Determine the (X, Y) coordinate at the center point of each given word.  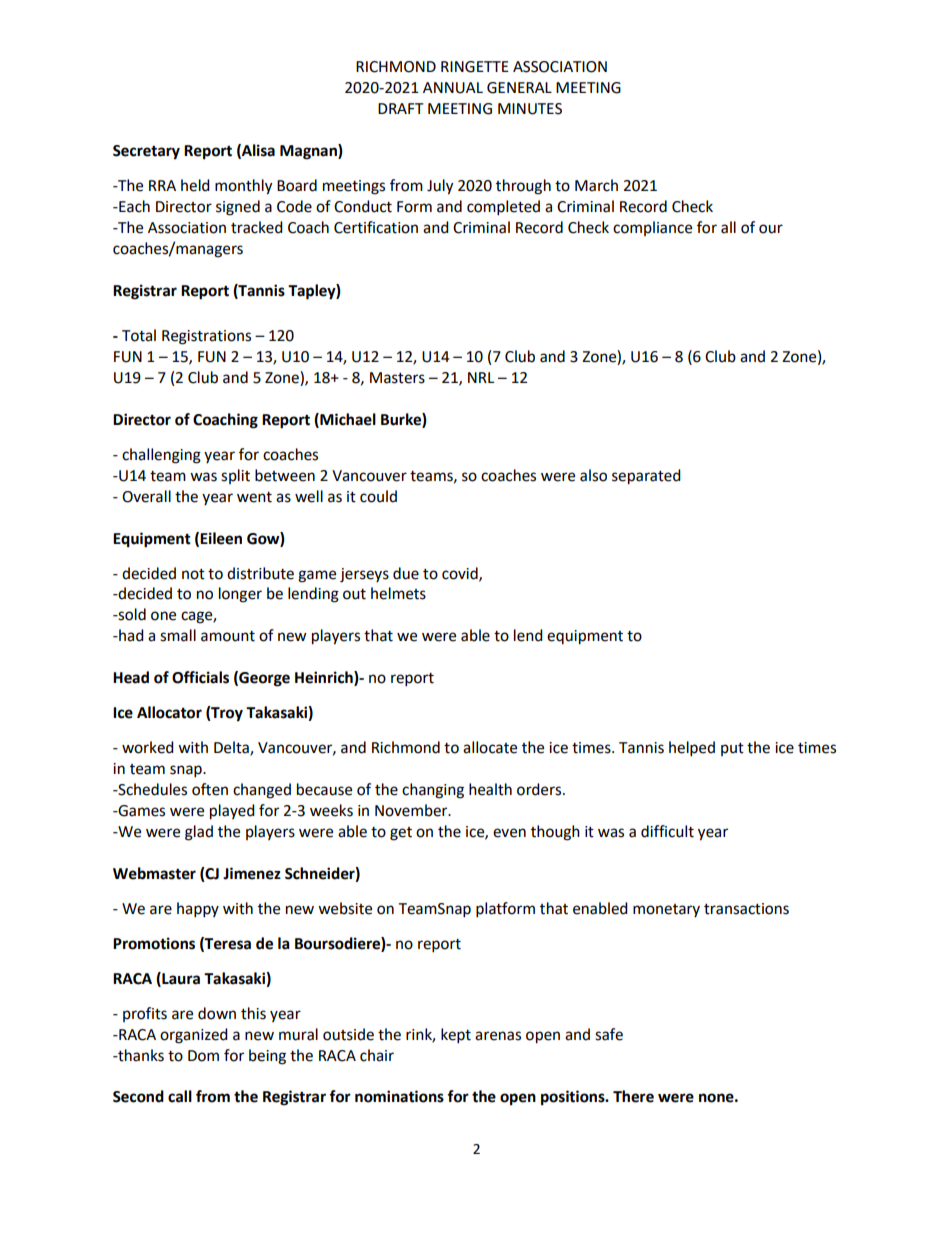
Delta (232, 748)
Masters (397, 378)
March (596, 185)
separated (646, 477)
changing (433, 791)
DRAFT (401, 108)
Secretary (146, 152)
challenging (161, 456)
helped (692, 749)
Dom (203, 1056)
